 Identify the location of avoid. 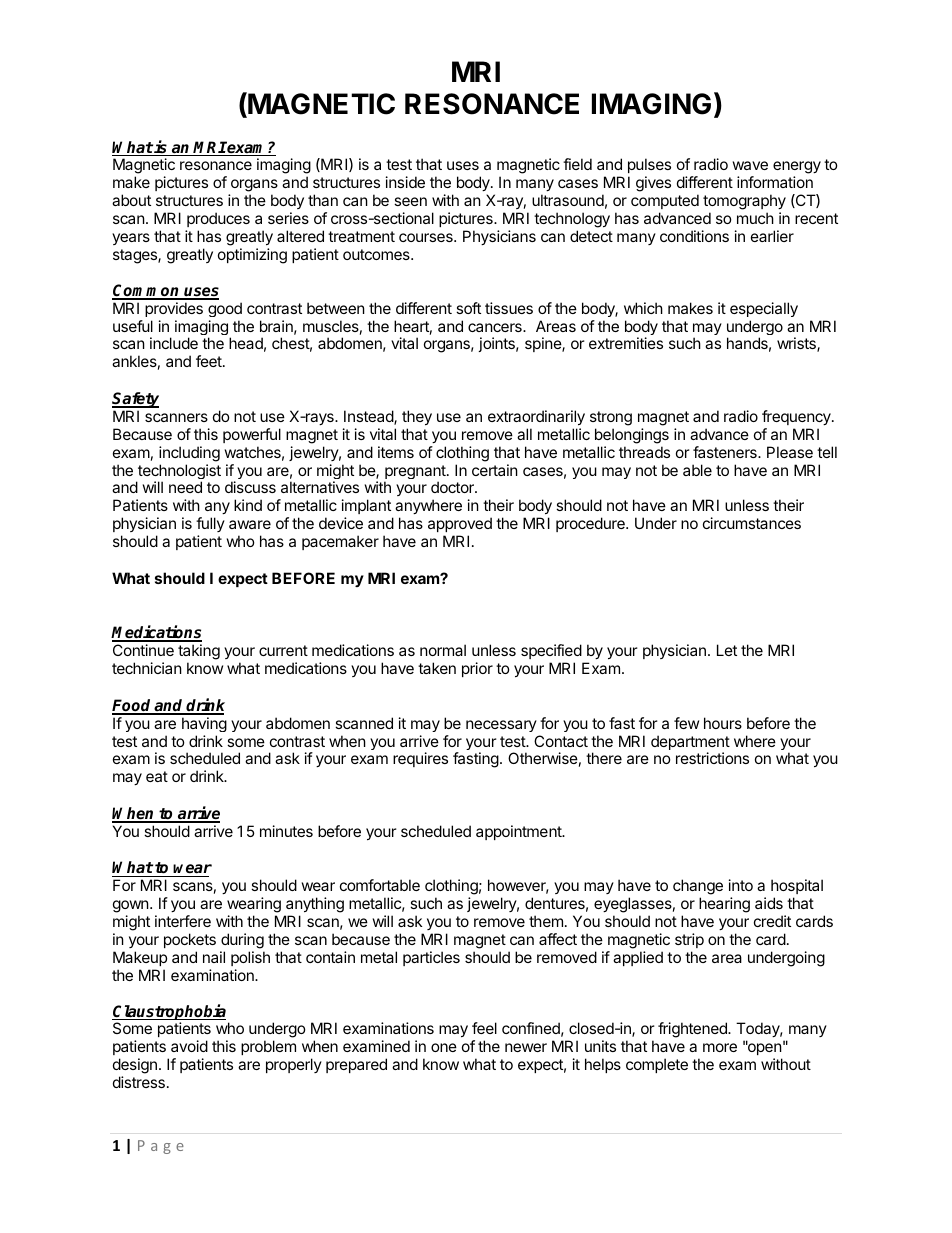
(189, 1046).
